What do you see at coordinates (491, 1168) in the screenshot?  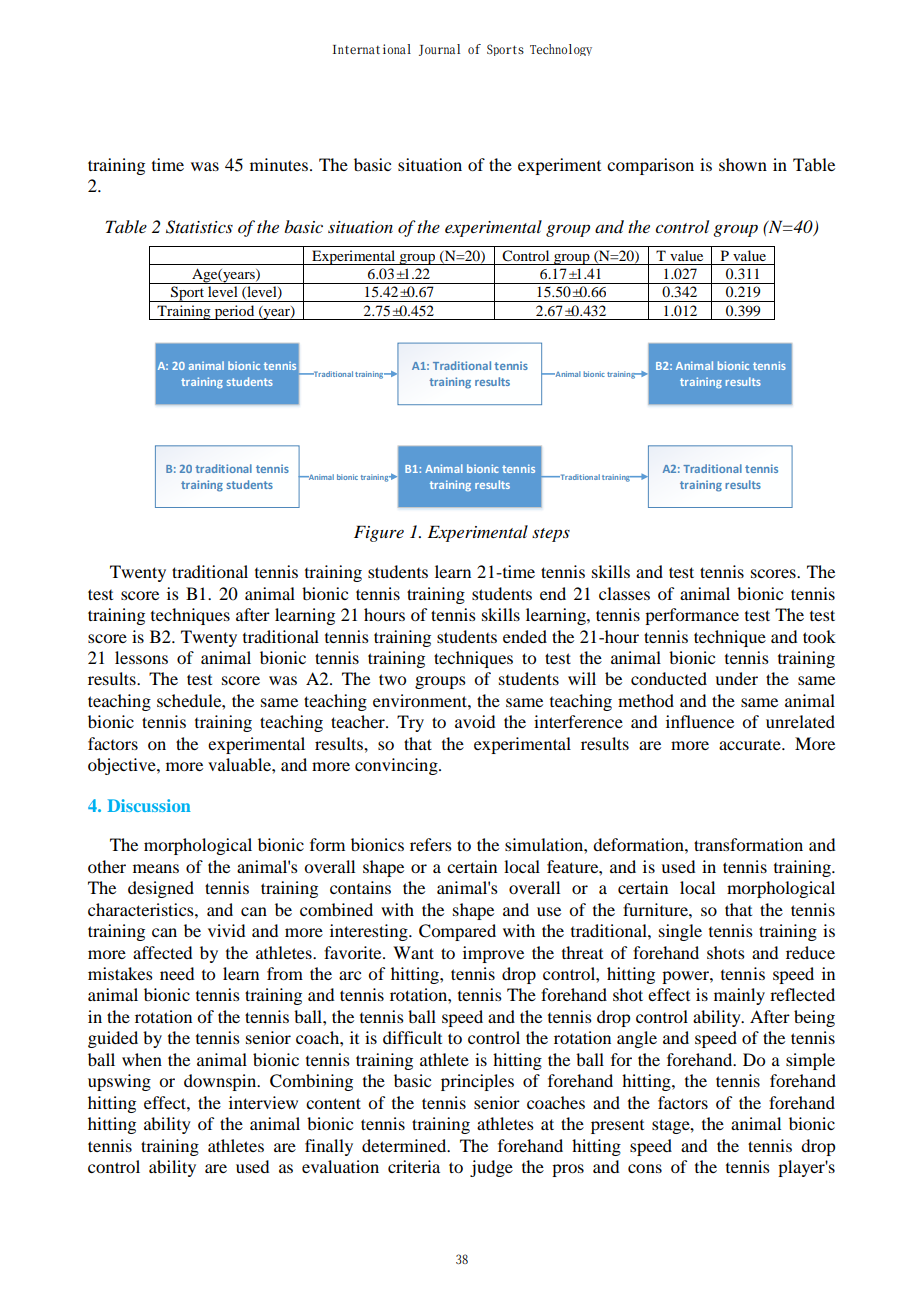 I see `judge` at bounding box center [491, 1168].
